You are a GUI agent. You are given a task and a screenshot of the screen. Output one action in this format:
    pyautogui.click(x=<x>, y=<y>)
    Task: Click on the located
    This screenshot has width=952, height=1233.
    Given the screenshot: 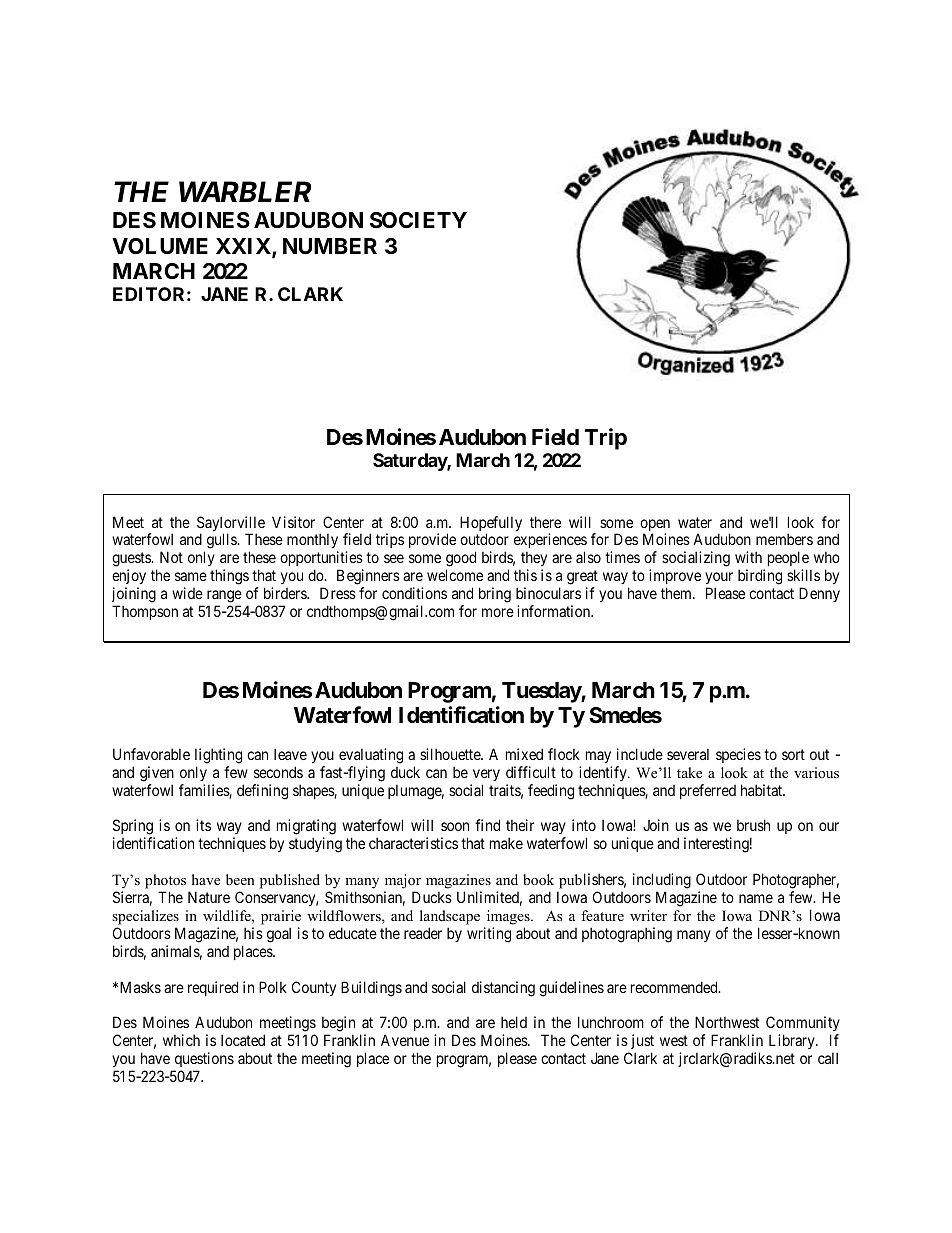 What is the action you would take?
    pyautogui.click(x=243, y=1040)
